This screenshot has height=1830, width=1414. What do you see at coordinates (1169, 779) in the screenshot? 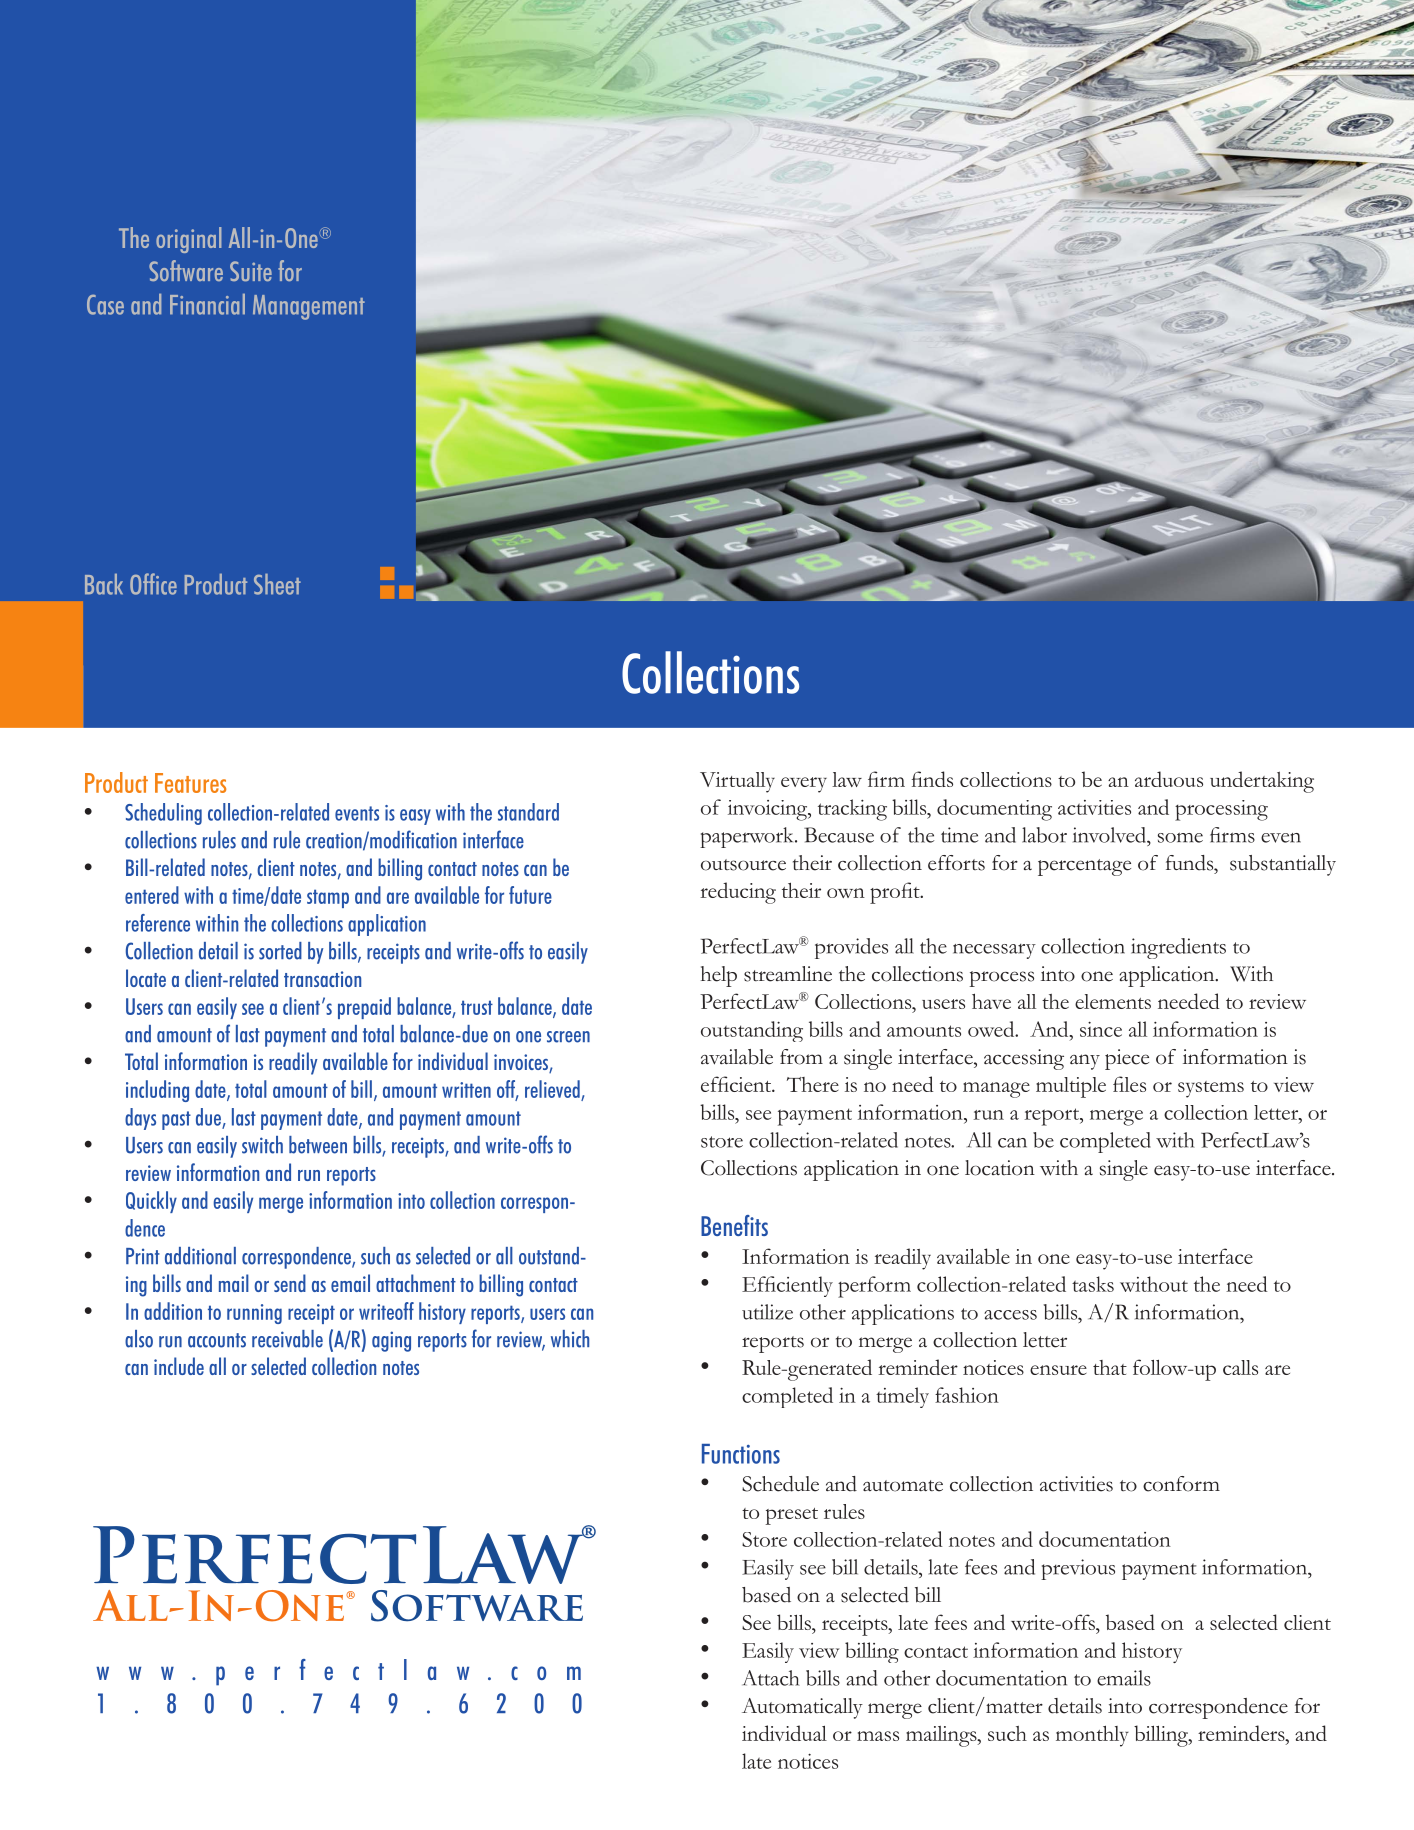
I see `arduous` at bounding box center [1169, 779].
